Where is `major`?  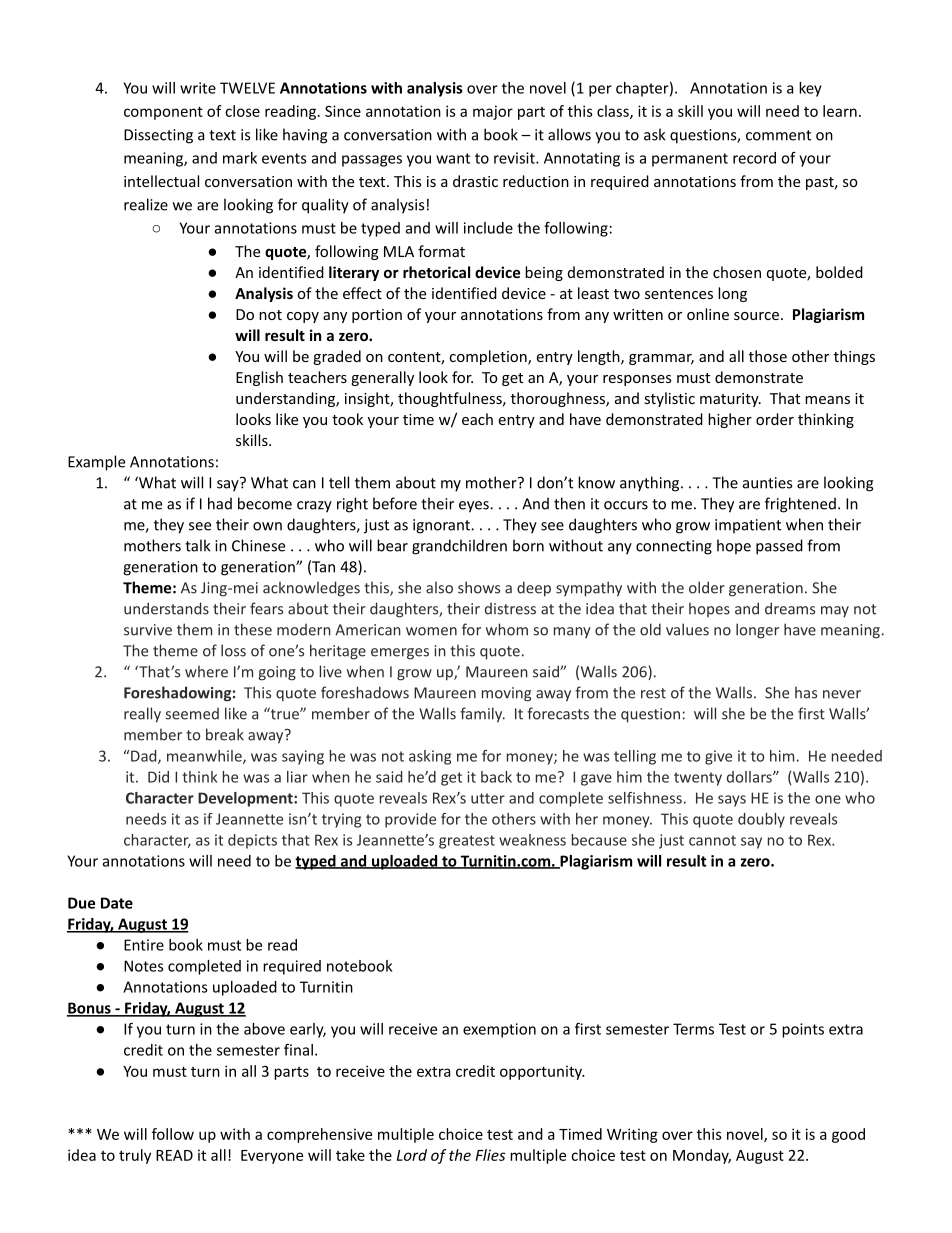 major is located at coordinates (493, 112).
